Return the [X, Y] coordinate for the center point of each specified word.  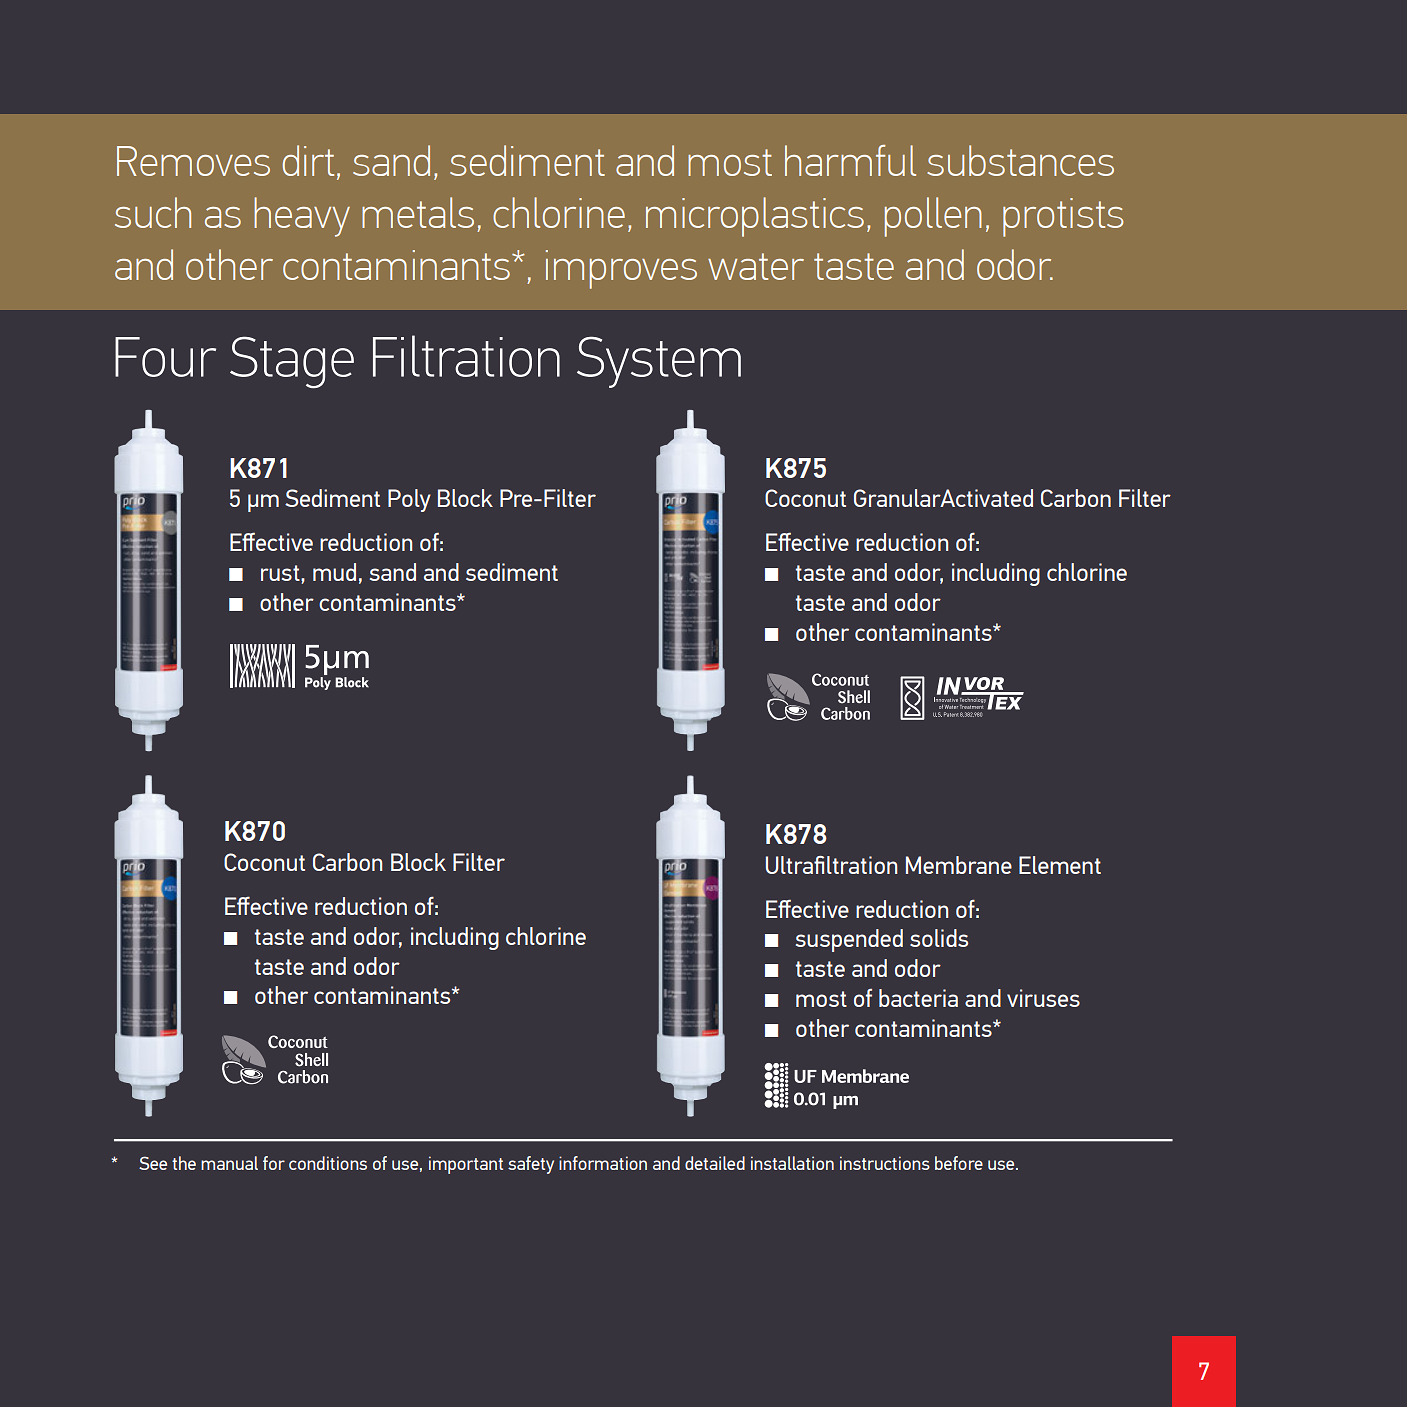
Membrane [959, 865]
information [603, 1163]
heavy [302, 217]
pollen [933, 217]
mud [334, 572]
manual [229, 1163]
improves [621, 269]
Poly [409, 500]
